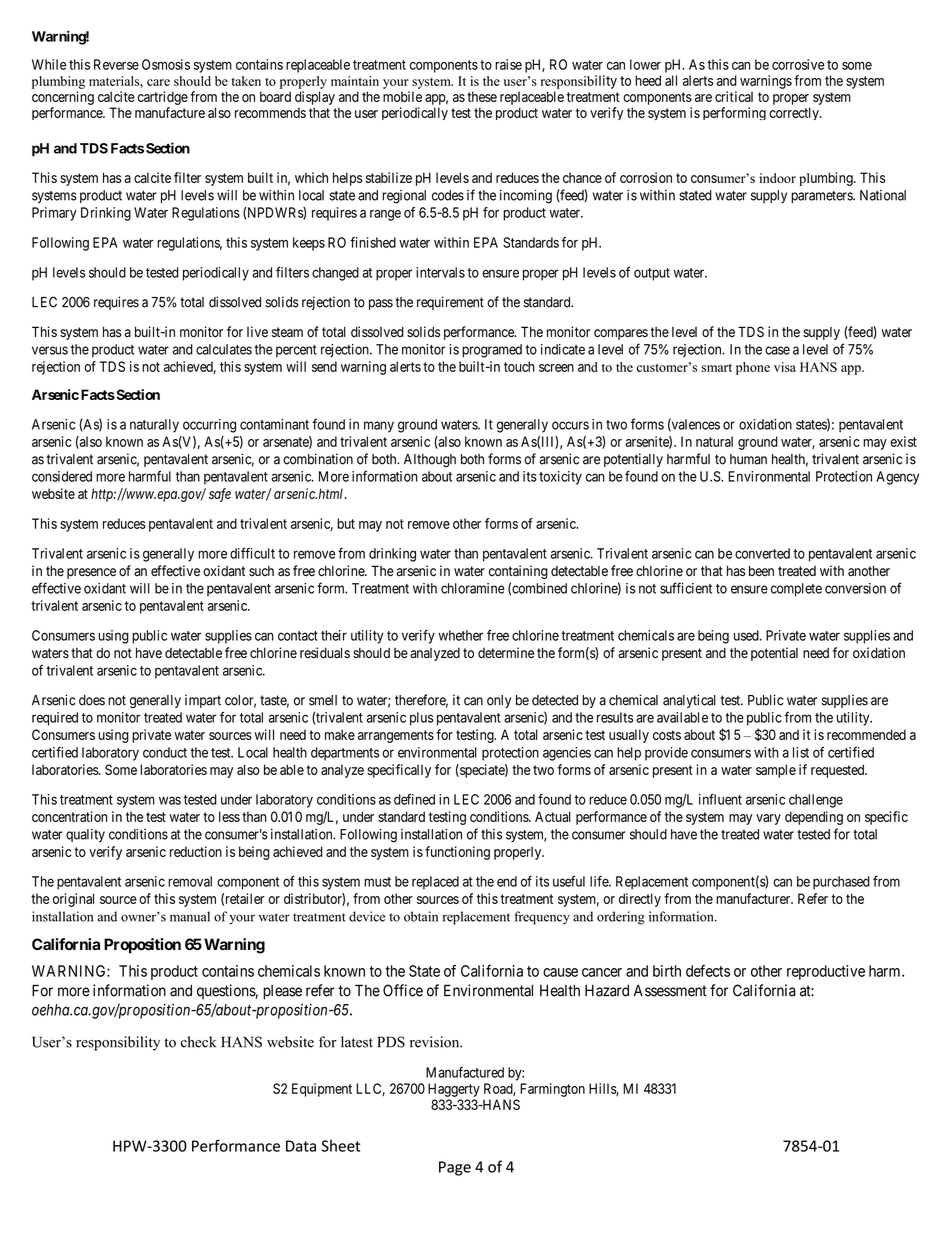  I want to click on was, so click(170, 800).
